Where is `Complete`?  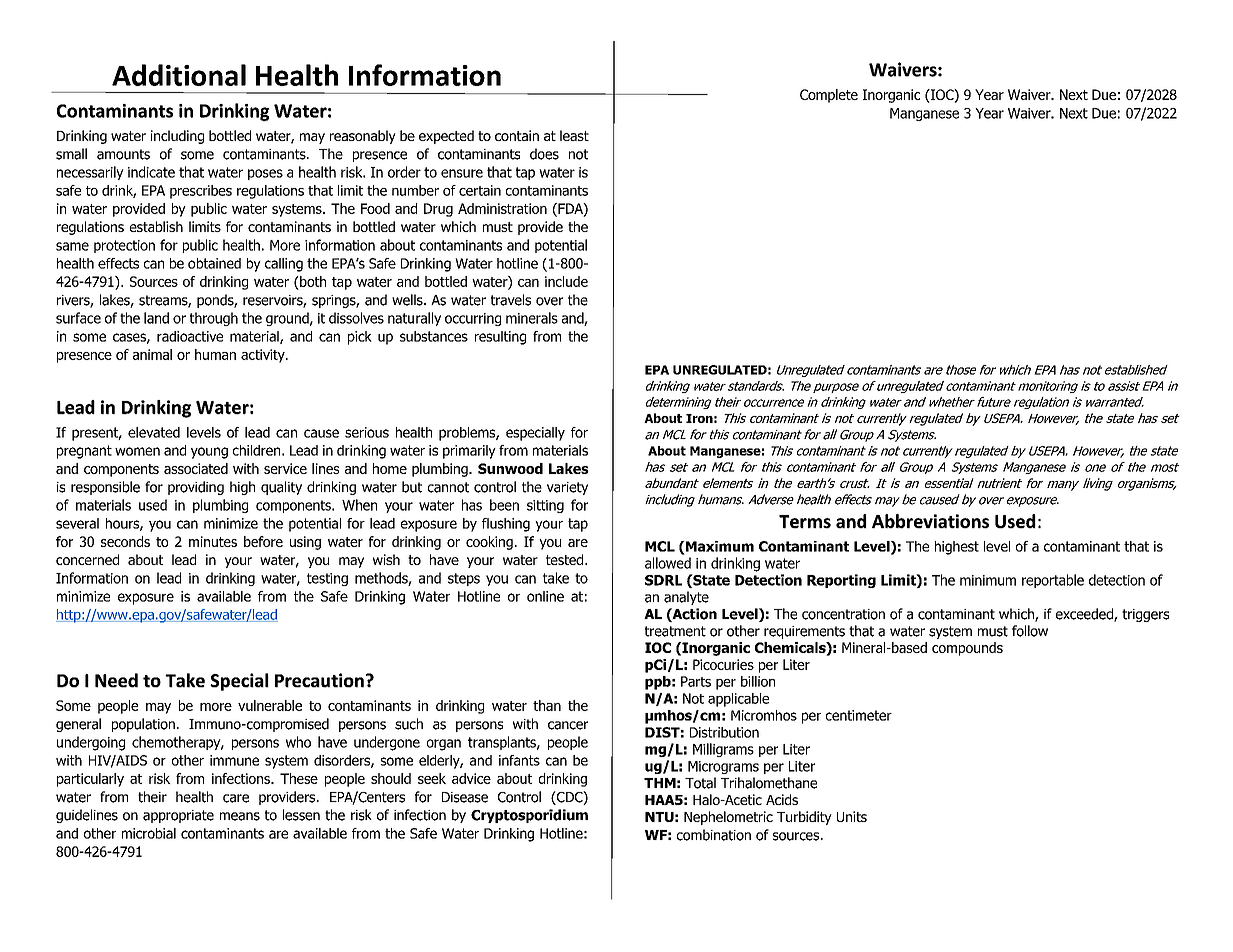
Complete is located at coordinates (829, 96).
